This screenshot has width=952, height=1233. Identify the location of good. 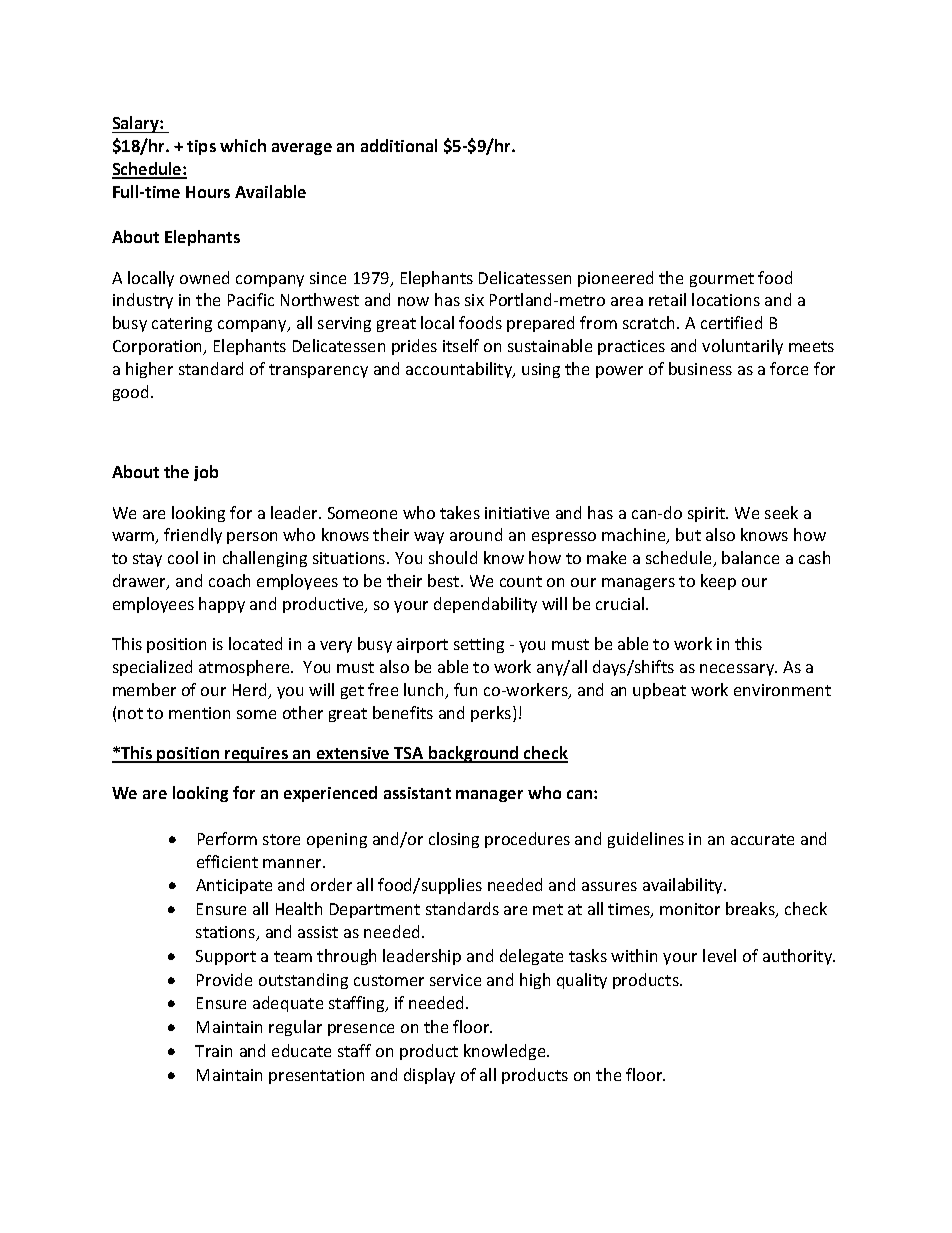
(130, 393).
